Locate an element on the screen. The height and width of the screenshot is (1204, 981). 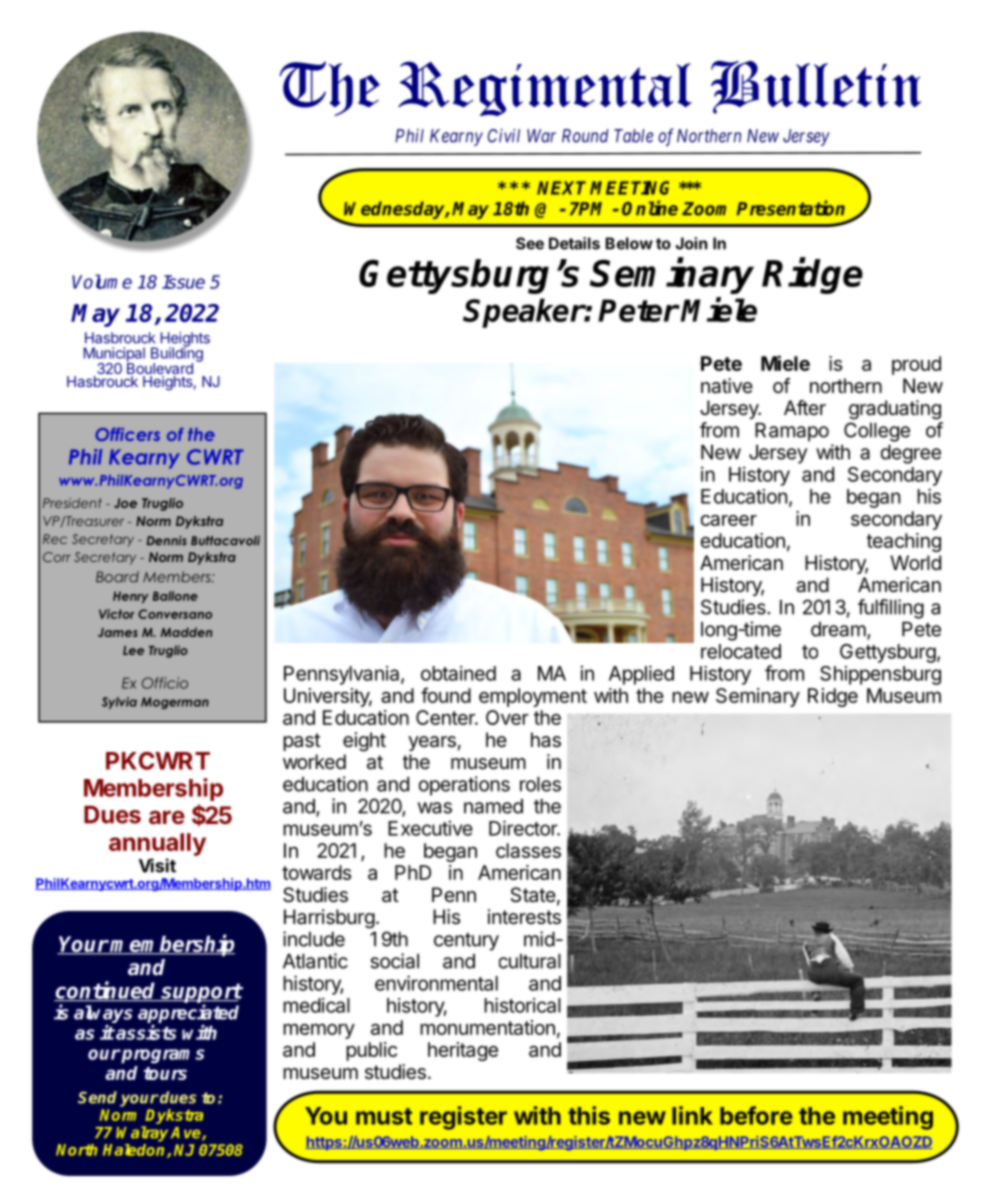
heritage is located at coordinates (463, 1051).
